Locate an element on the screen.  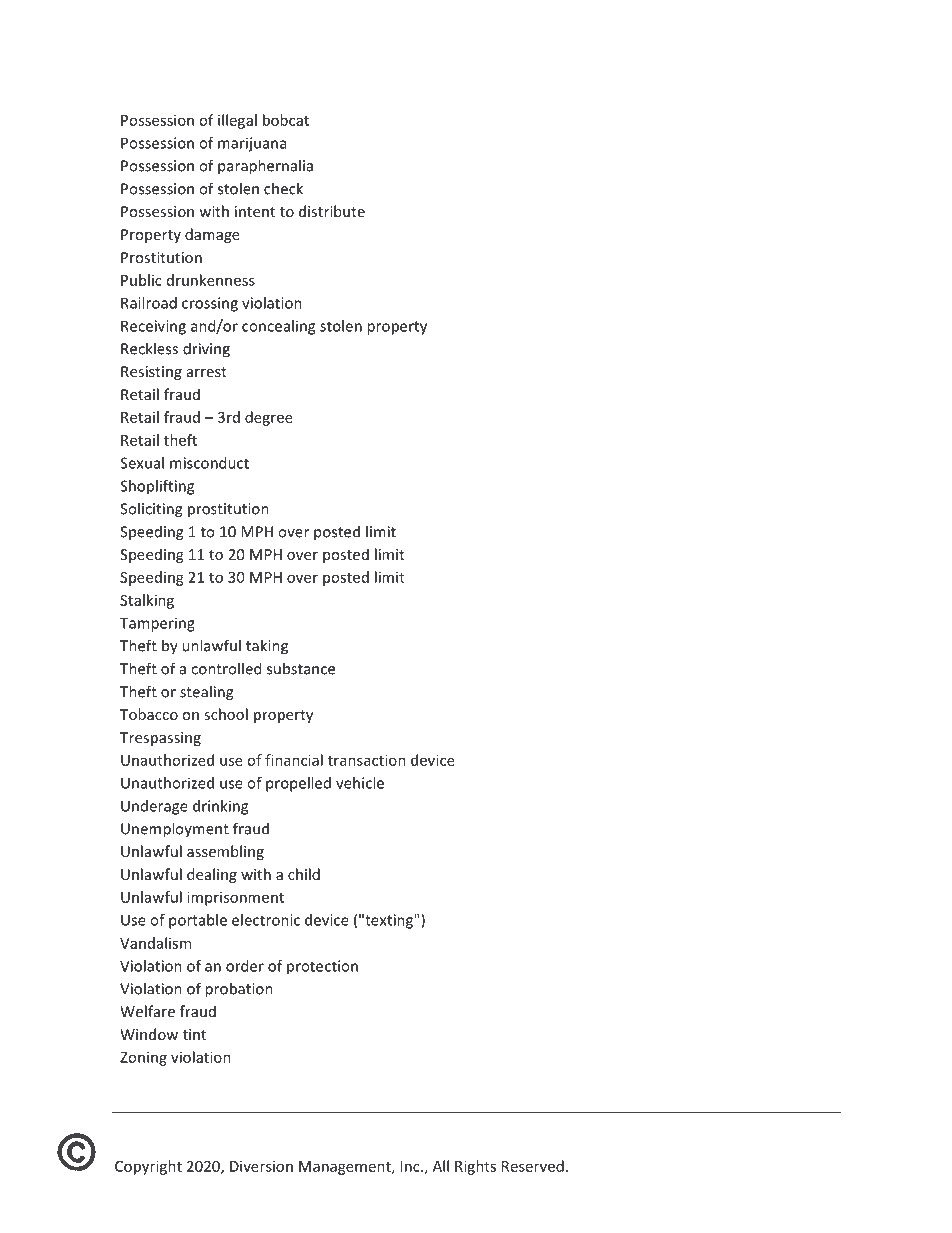
Inc is located at coordinates (411, 1166).
